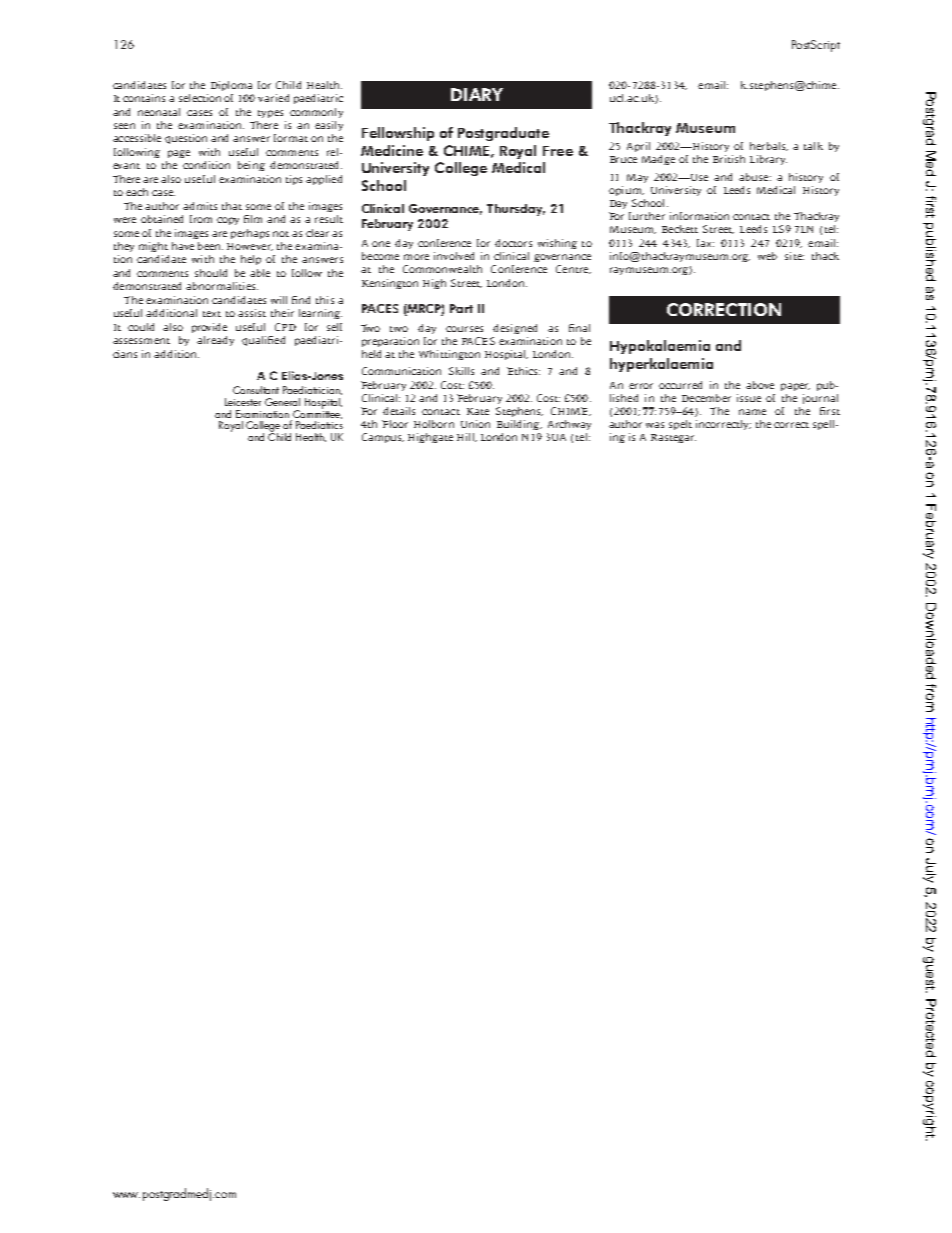 This screenshot has width=952, height=1233. I want to click on talk, so click(813, 146).
